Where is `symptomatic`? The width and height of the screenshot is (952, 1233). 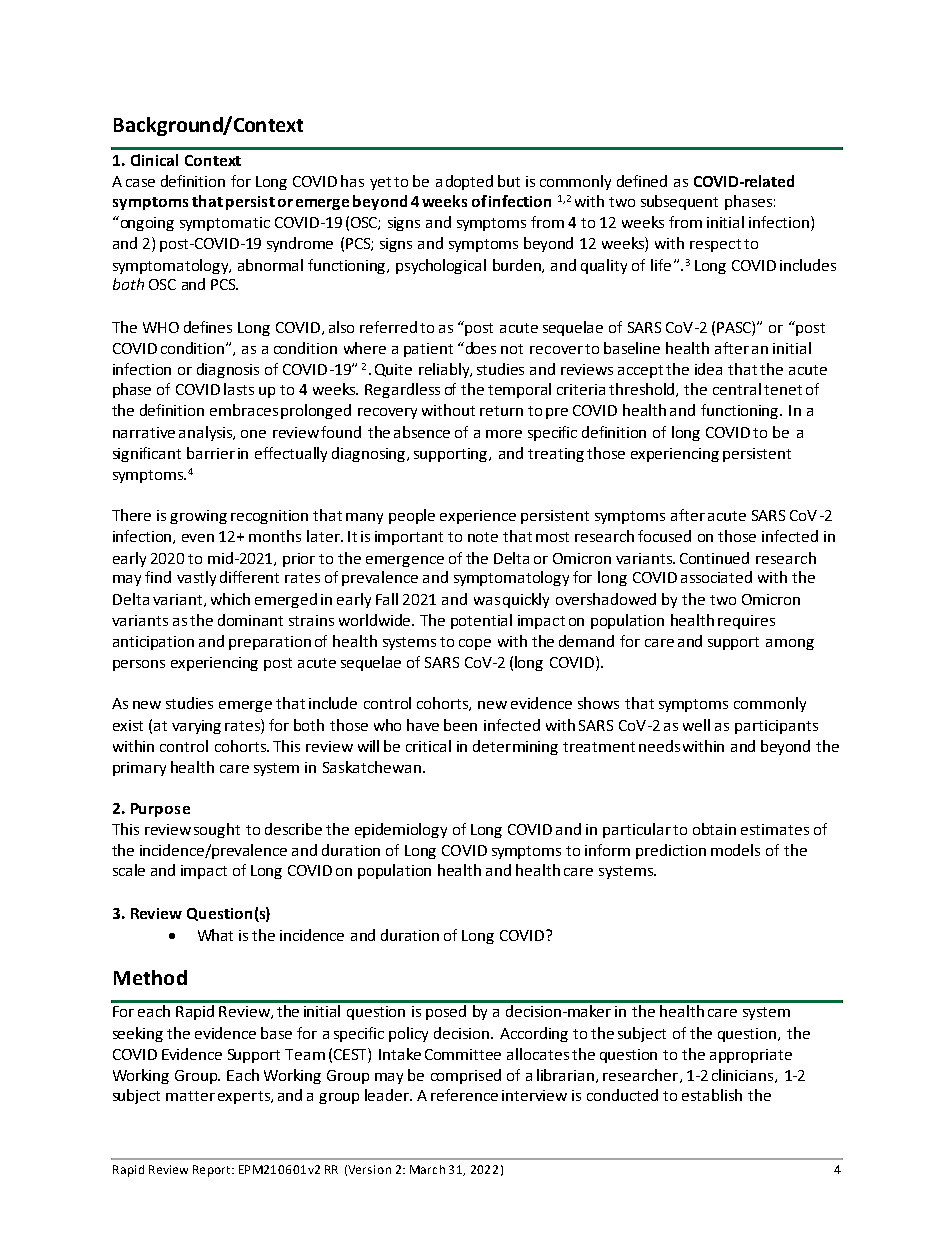
symptomatic is located at coordinates (225, 224).
